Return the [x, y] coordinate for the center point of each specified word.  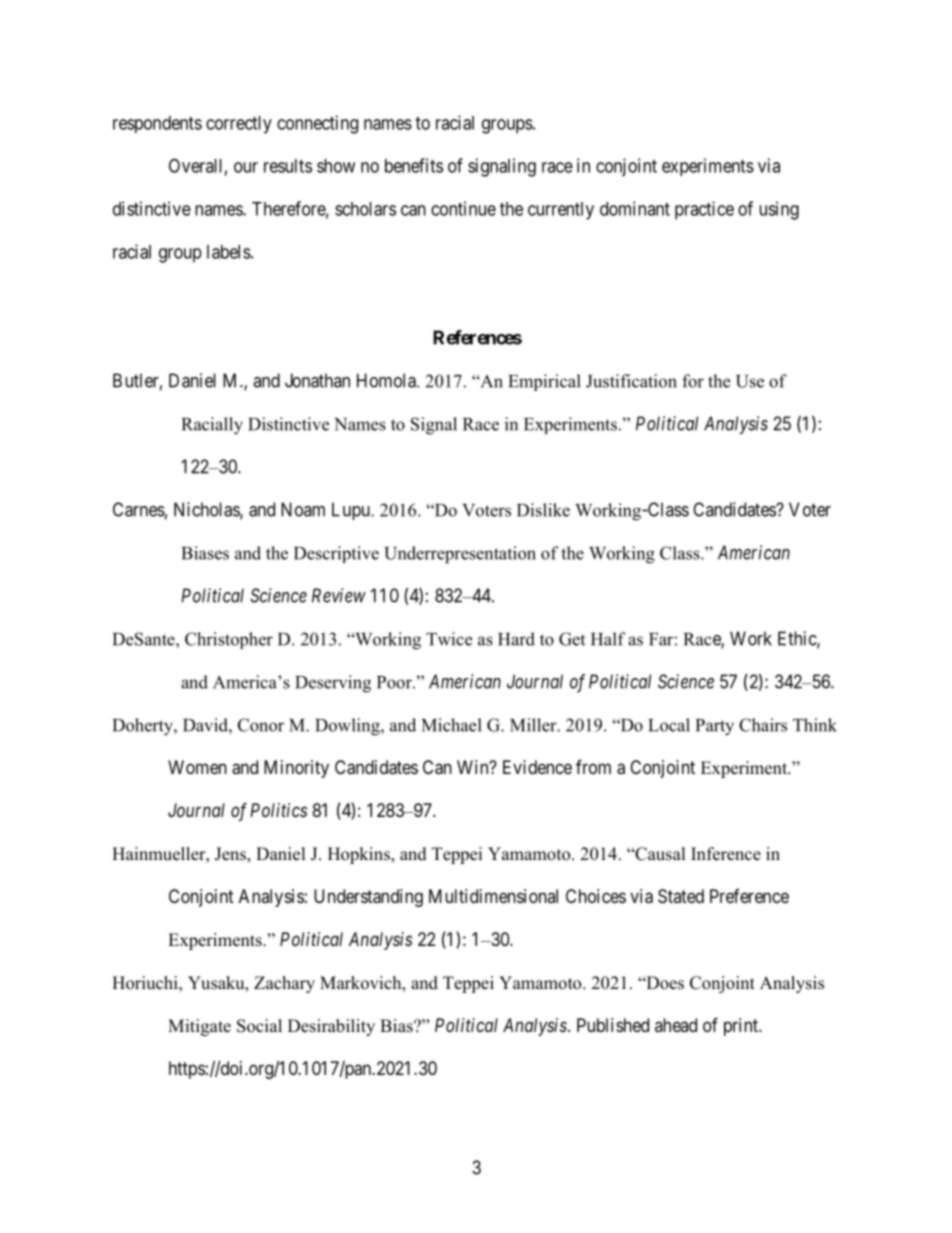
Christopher [229, 640]
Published [613, 1025]
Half [608, 639]
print [742, 1027]
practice [704, 210]
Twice [449, 639]
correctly [239, 125]
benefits [414, 165]
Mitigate [199, 1027]
